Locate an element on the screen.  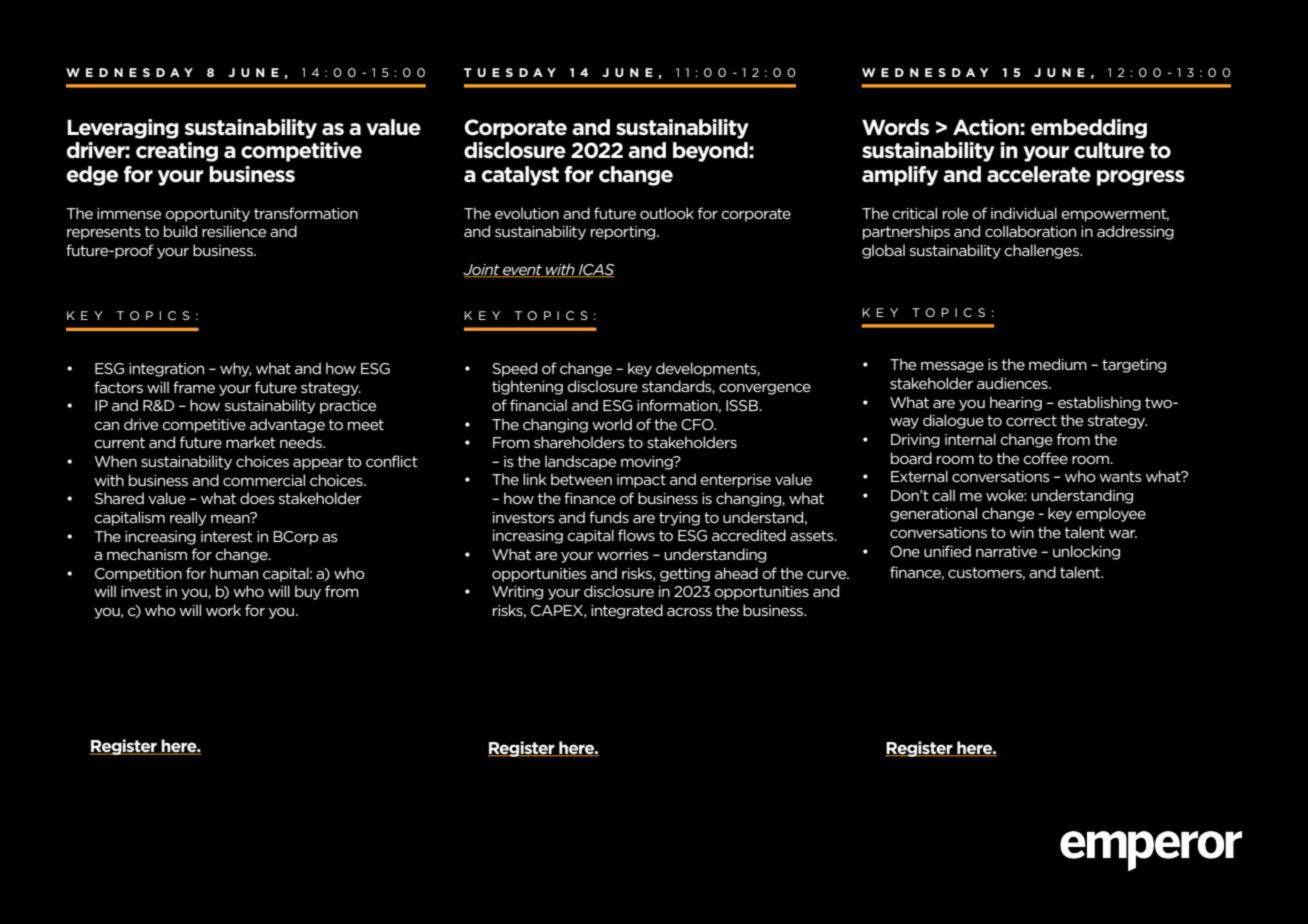
integrated is located at coordinates (627, 611).
